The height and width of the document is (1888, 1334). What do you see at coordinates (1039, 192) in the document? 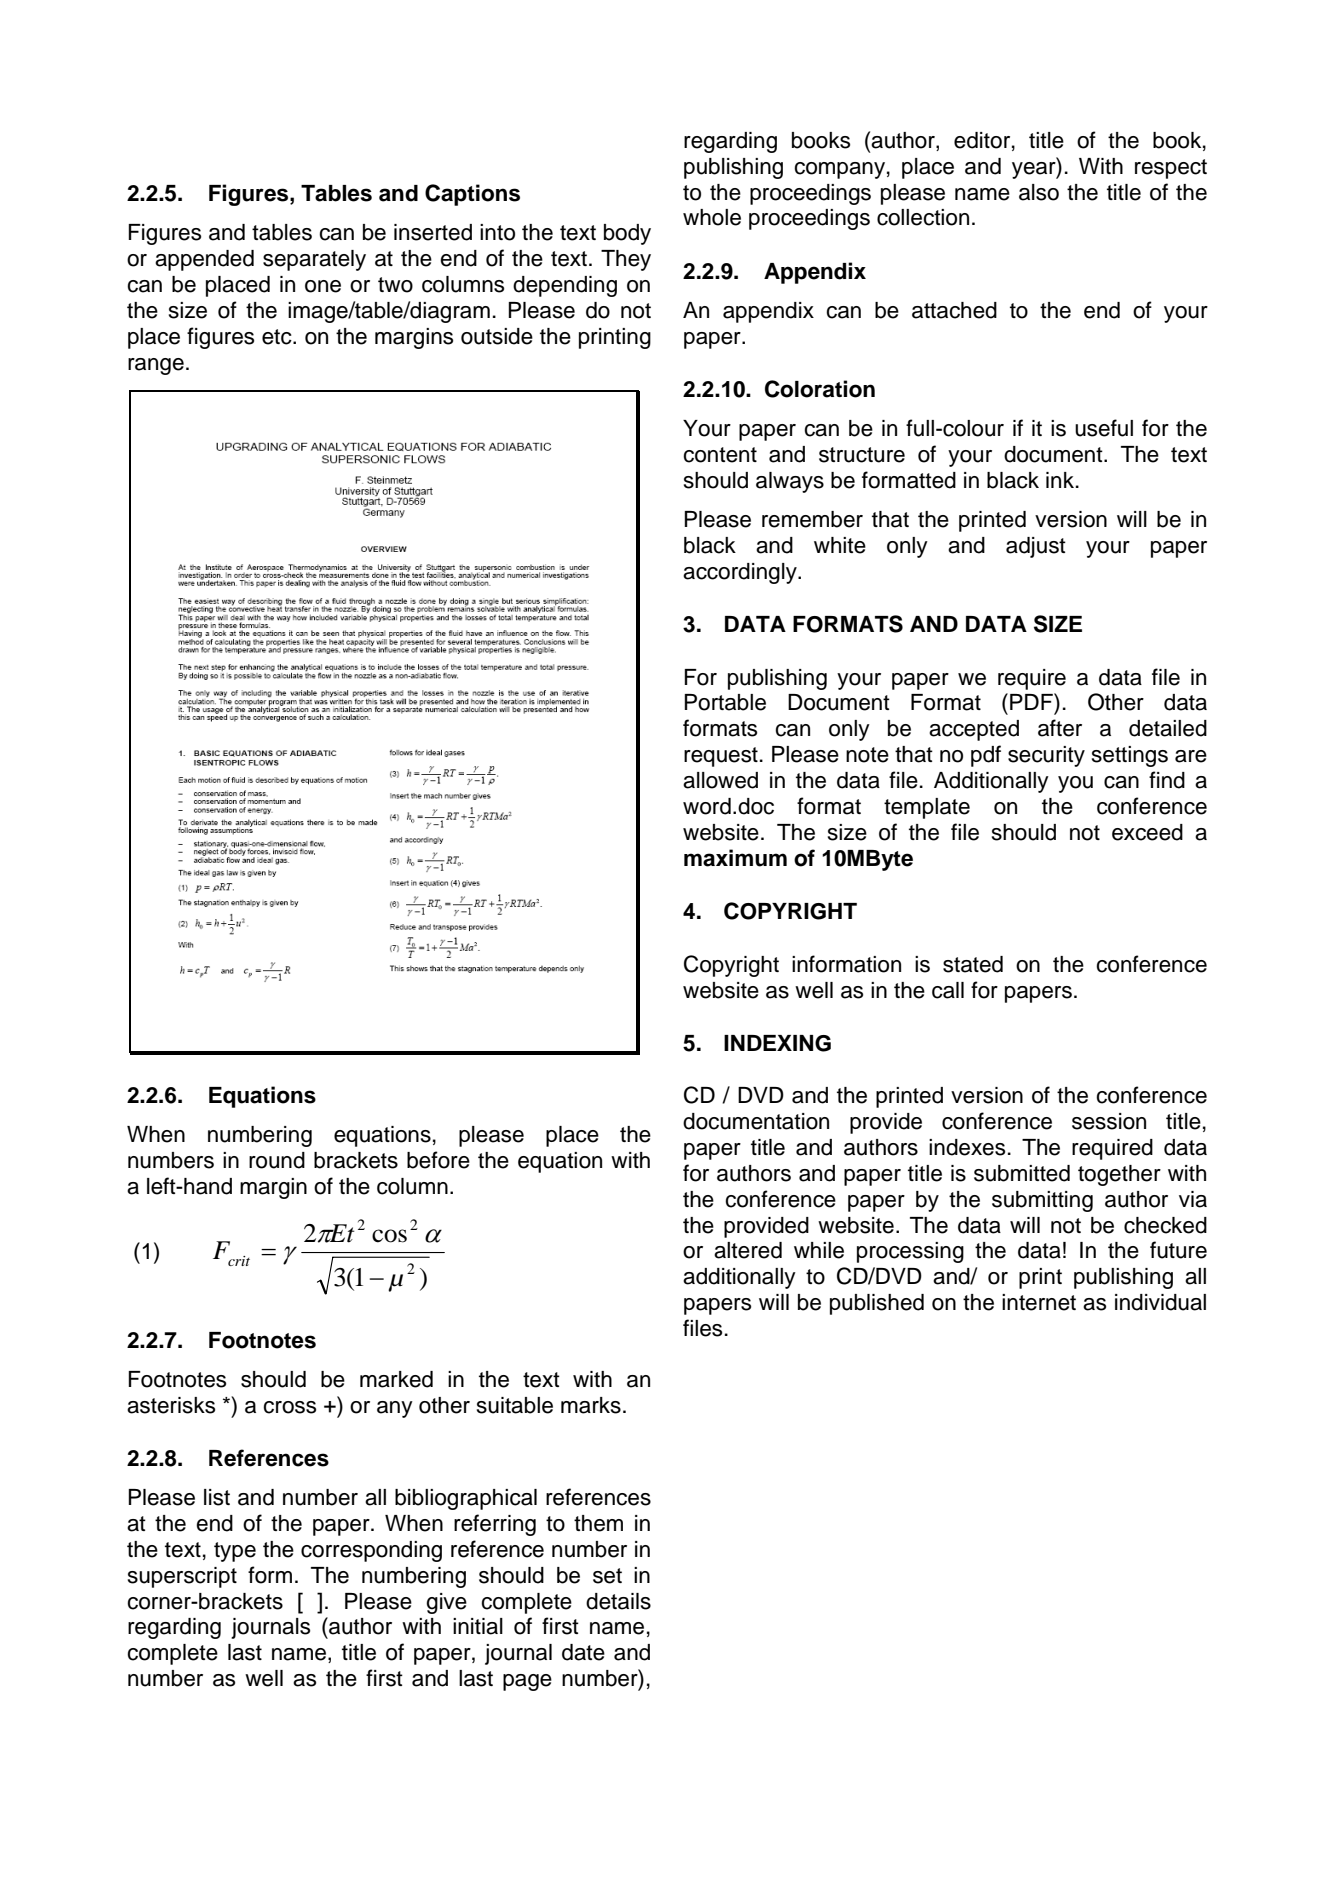
I see `also` at bounding box center [1039, 192].
